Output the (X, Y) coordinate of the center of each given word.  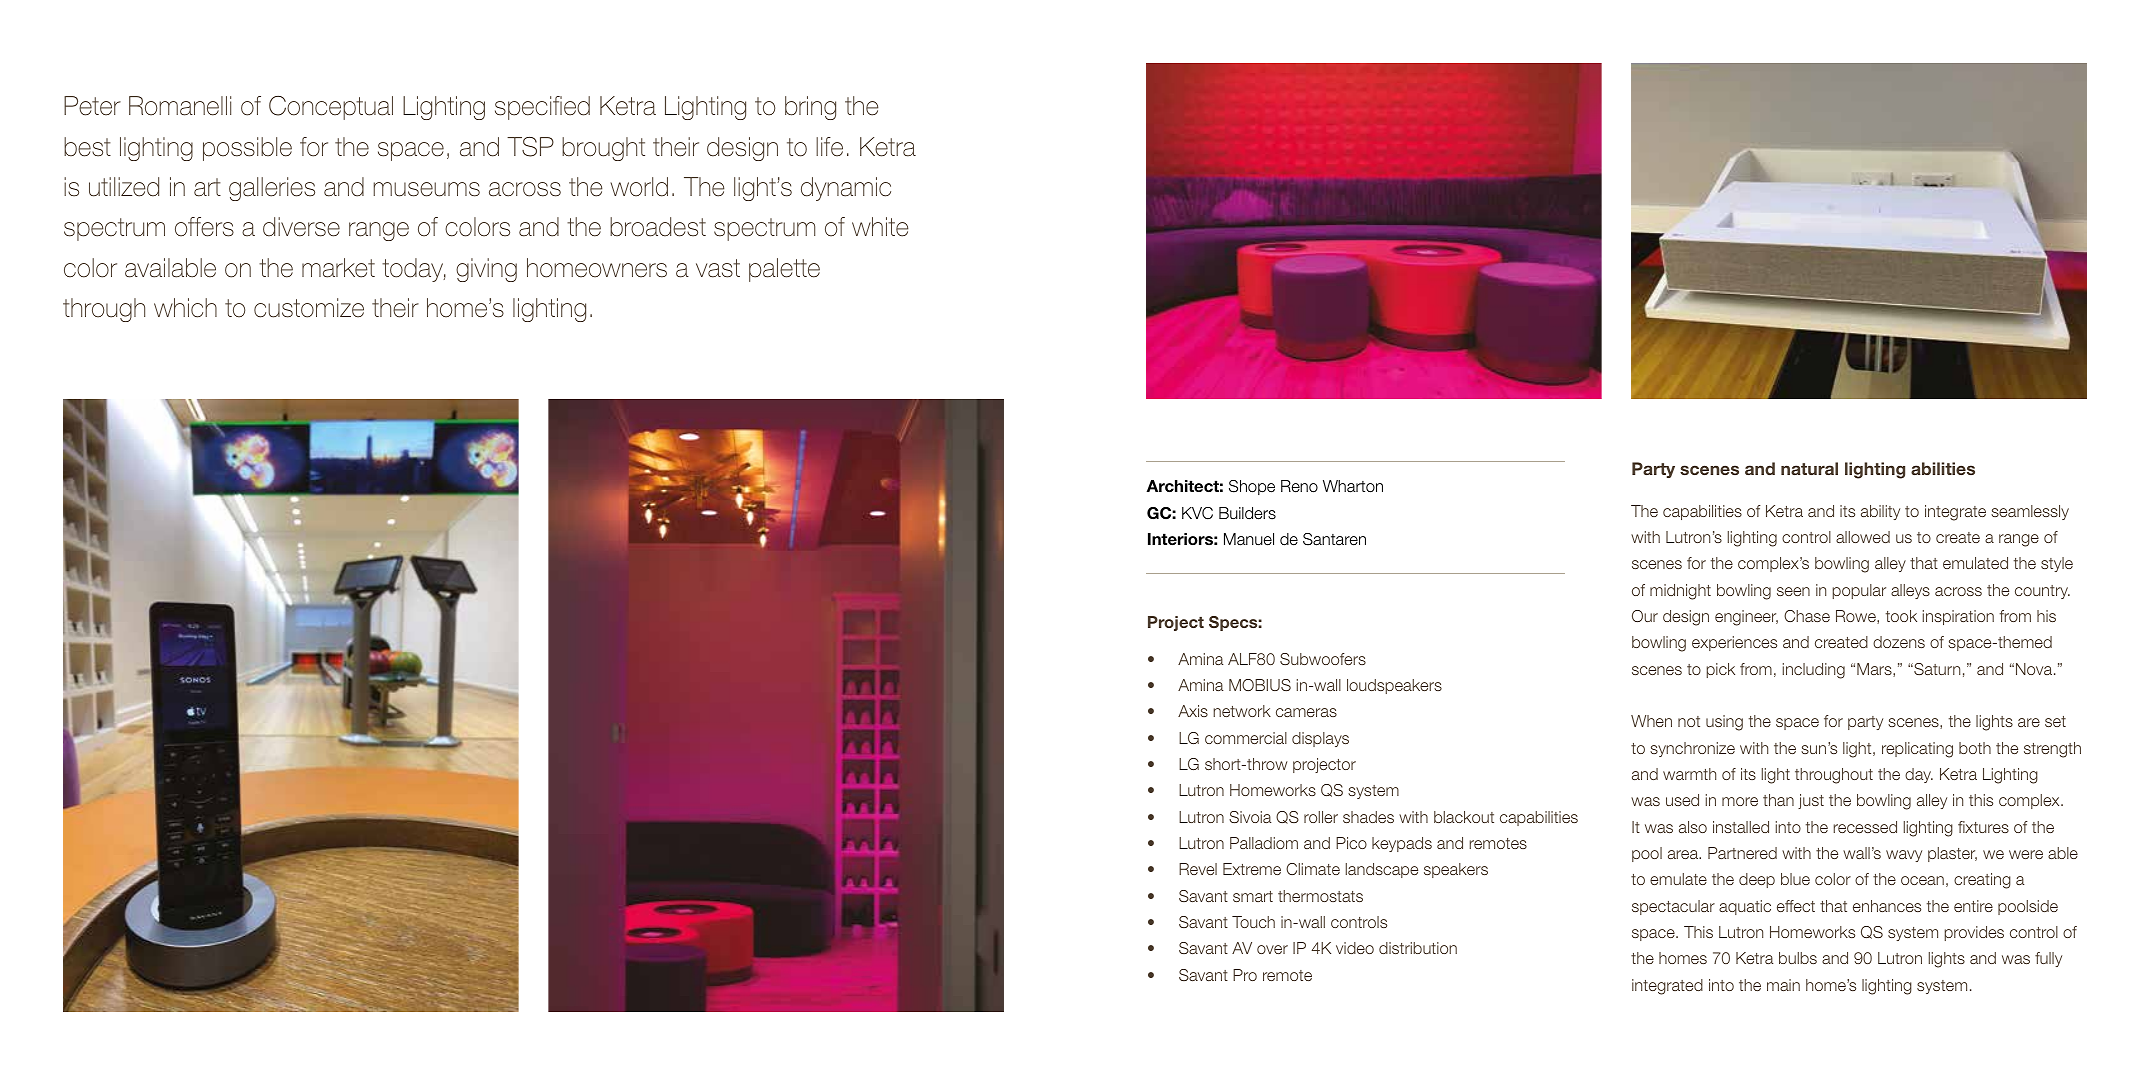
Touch (1253, 922)
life (829, 147)
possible (247, 149)
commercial (1246, 738)
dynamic (846, 189)
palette (784, 270)
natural (1809, 468)
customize (309, 308)
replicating (1917, 750)
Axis (1193, 711)
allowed (1863, 537)
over (1272, 949)
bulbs (1798, 958)
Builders (1247, 513)
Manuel (1249, 539)
